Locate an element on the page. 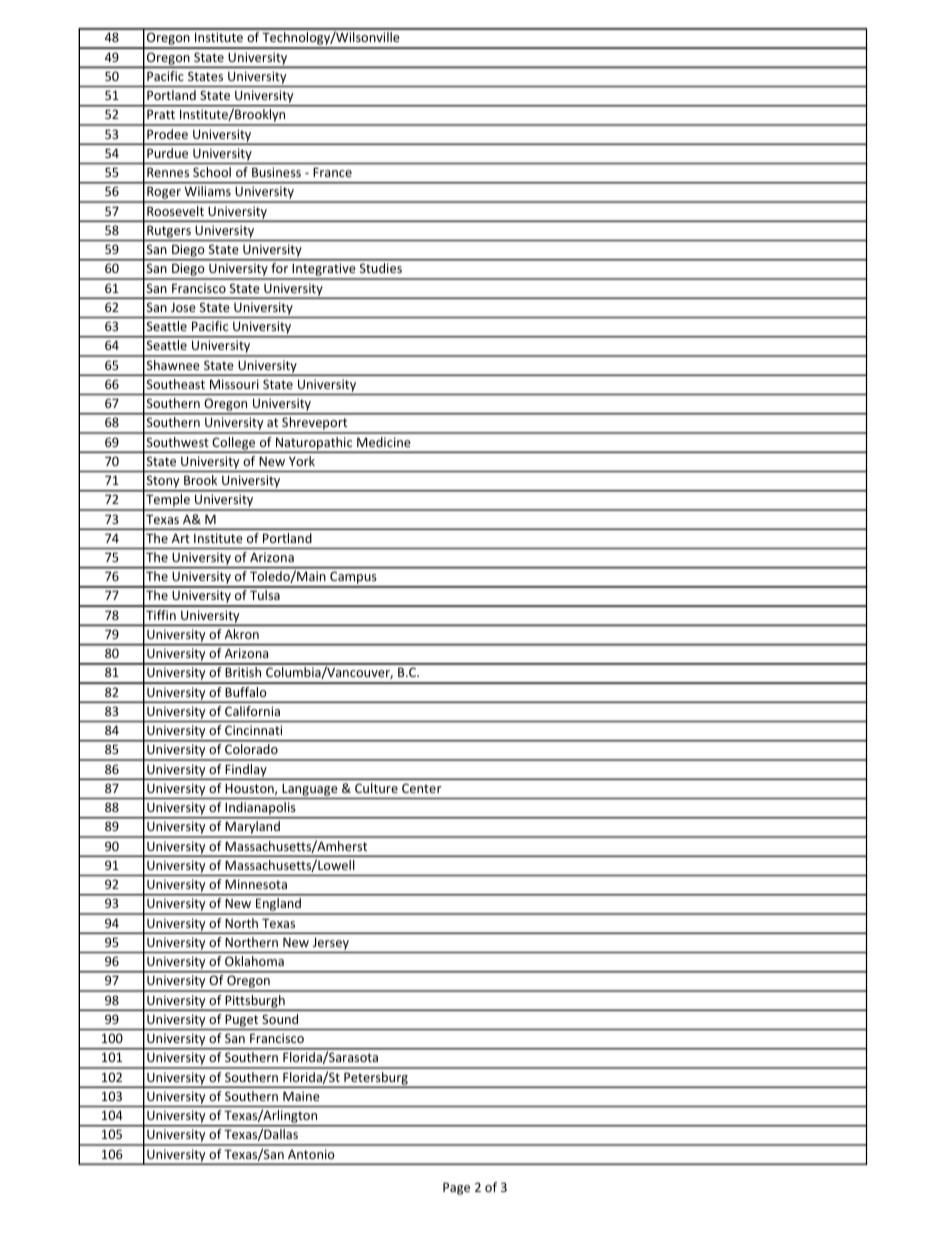 The width and height of the page is (952, 1233). Campus is located at coordinates (353, 579).
